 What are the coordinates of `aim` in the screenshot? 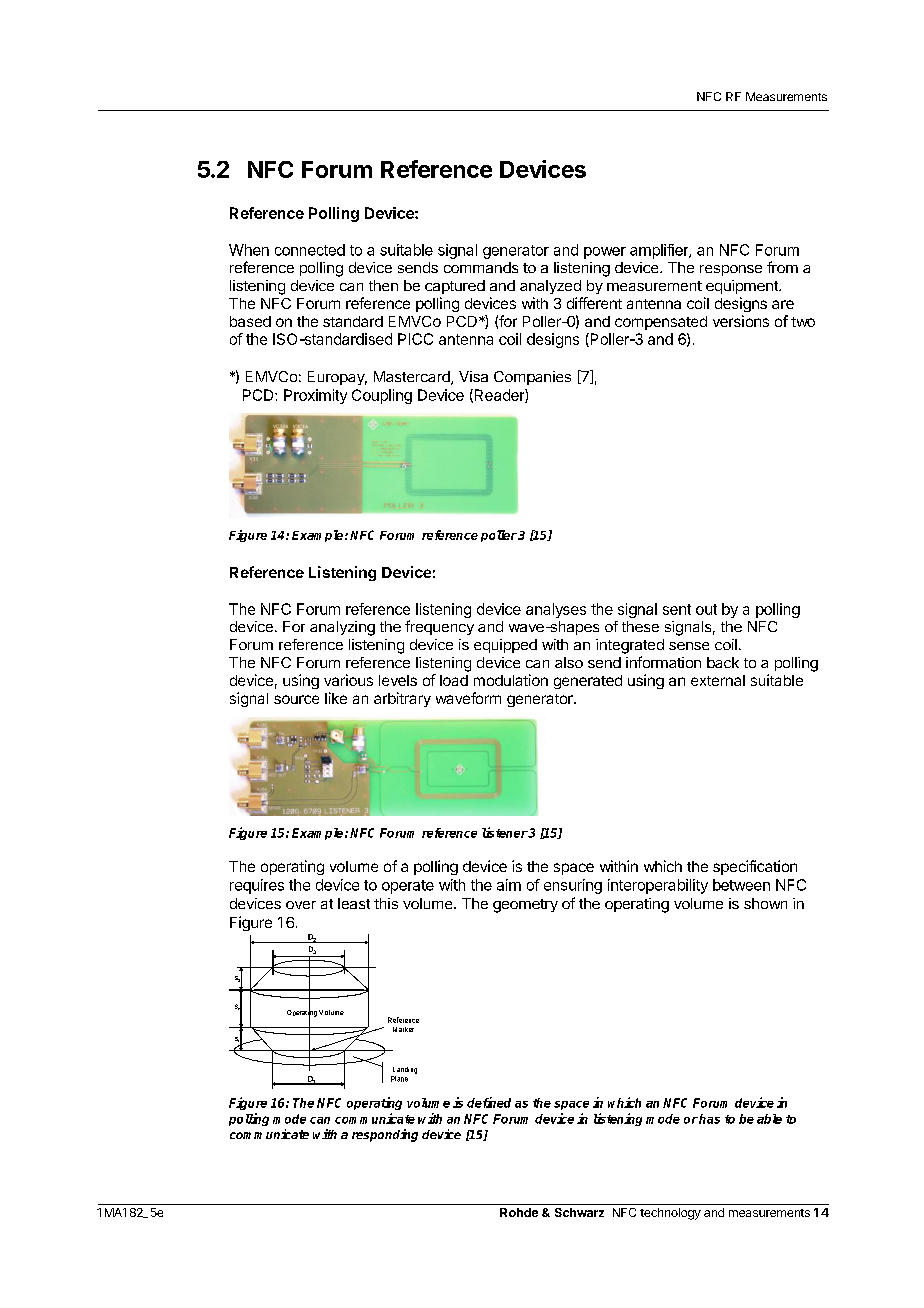 It's located at (509, 885).
